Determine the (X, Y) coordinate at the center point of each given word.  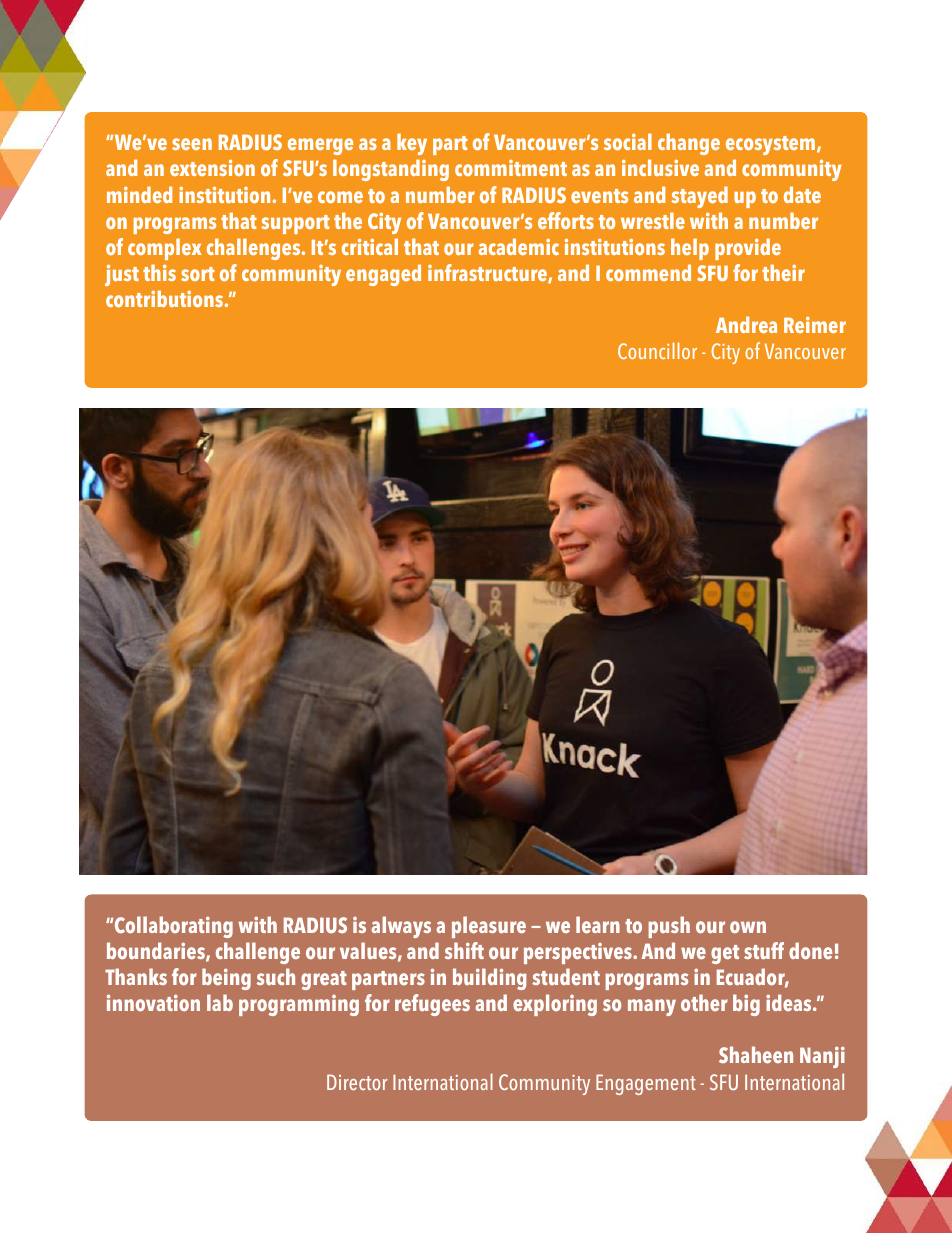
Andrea (746, 324)
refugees (432, 1005)
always (401, 927)
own (748, 927)
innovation (153, 1003)
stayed (699, 197)
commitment (511, 168)
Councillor (657, 350)
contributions (166, 298)
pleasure (489, 927)
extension (212, 167)
